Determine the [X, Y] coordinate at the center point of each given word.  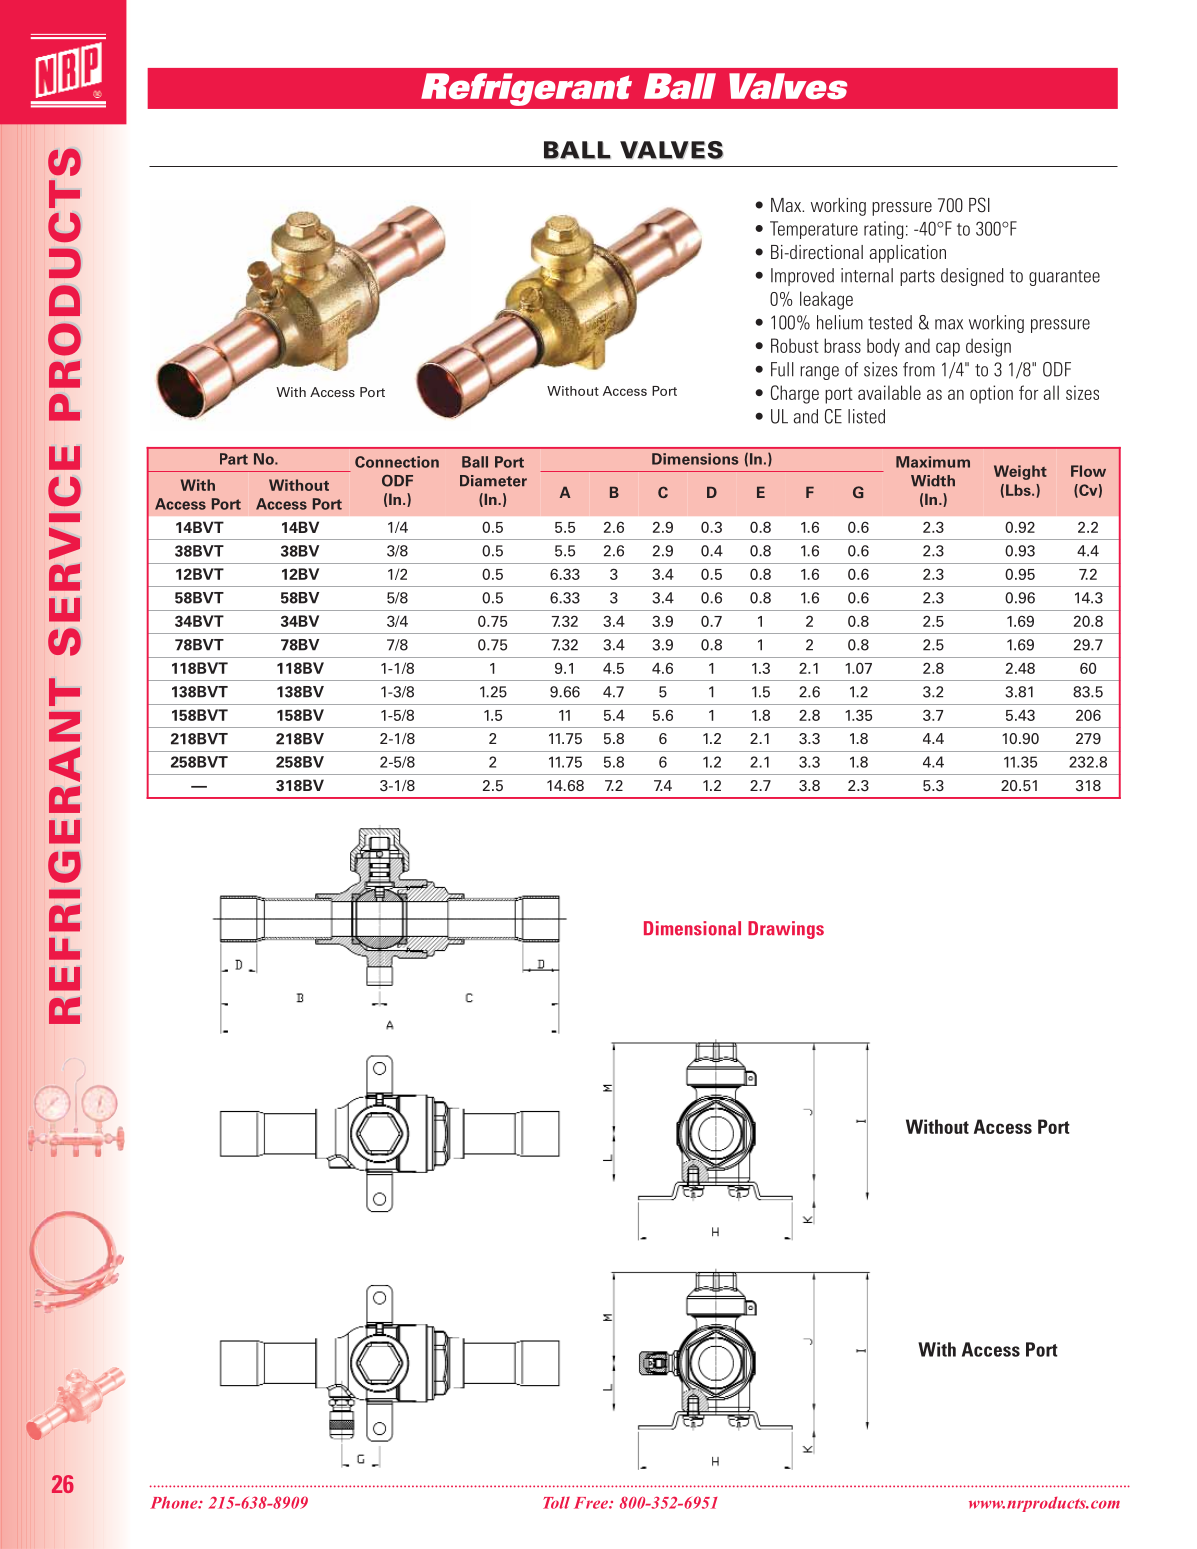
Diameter [493, 481]
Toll [556, 1503]
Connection [397, 462]
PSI [979, 205]
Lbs [1019, 490]
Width [933, 481]
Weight [1020, 472]
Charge [795, 394]
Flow [1088, 471]
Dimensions [695, 459]
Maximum [933, 462]
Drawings [786, 930]
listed [866, 416]
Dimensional [692, 928]
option [991, 394]
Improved [802, 277]
